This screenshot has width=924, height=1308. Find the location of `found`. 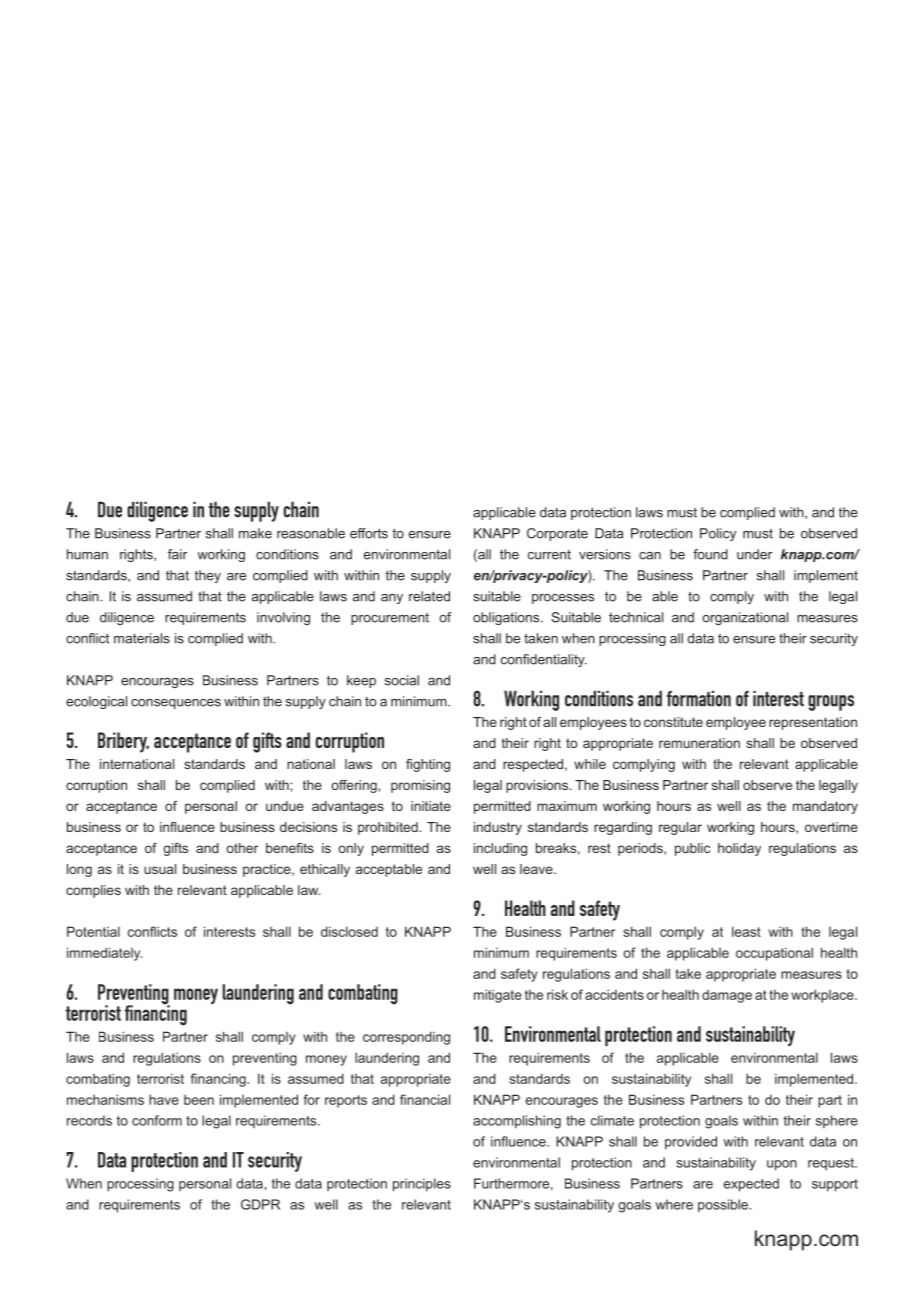

found is located at coordinates (710, 554).
